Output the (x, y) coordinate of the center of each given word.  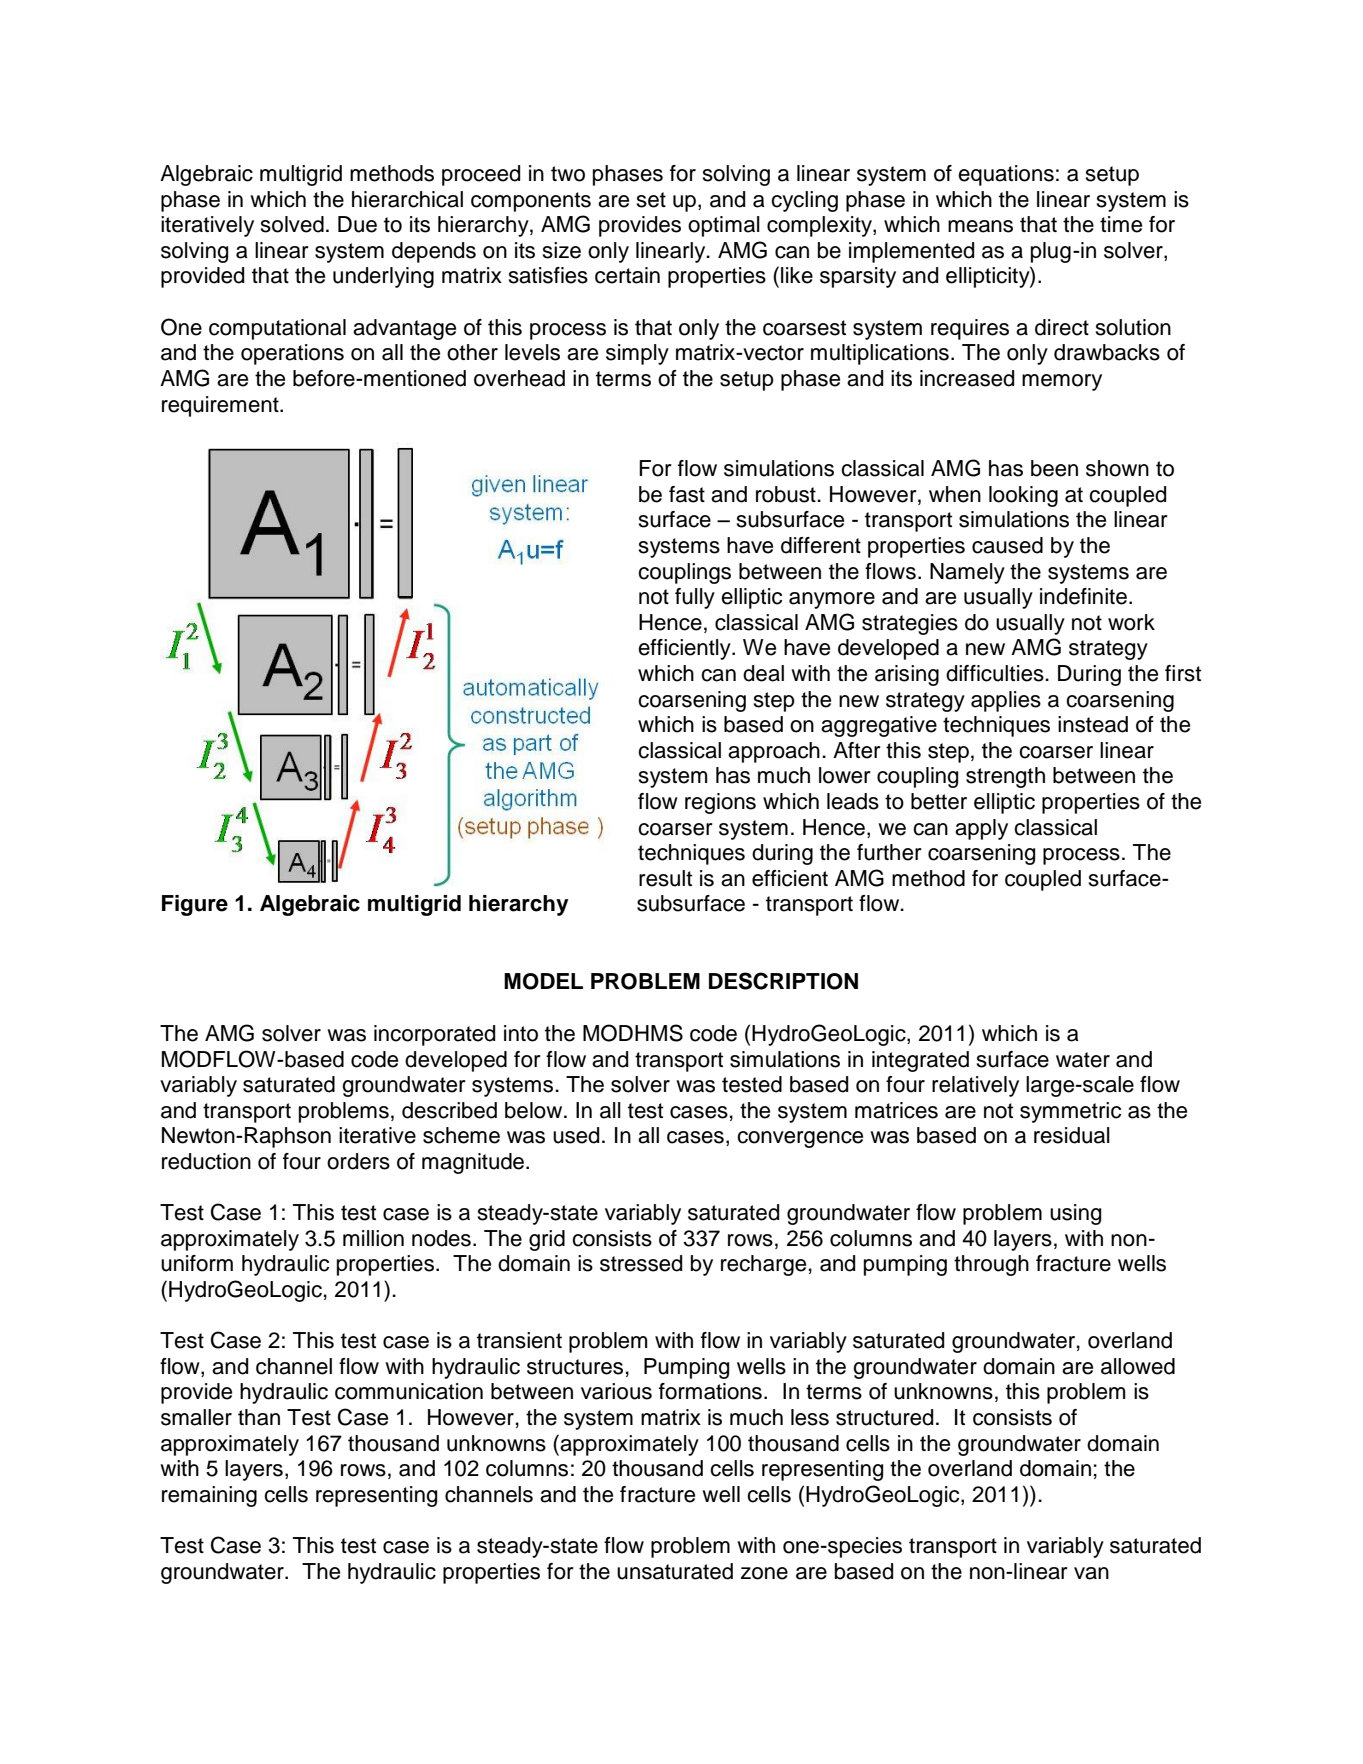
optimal (724, 226)
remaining (209, 1496)
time (1121, 224)
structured (884, 1417)
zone (764, 1573)
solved (292, 224)
